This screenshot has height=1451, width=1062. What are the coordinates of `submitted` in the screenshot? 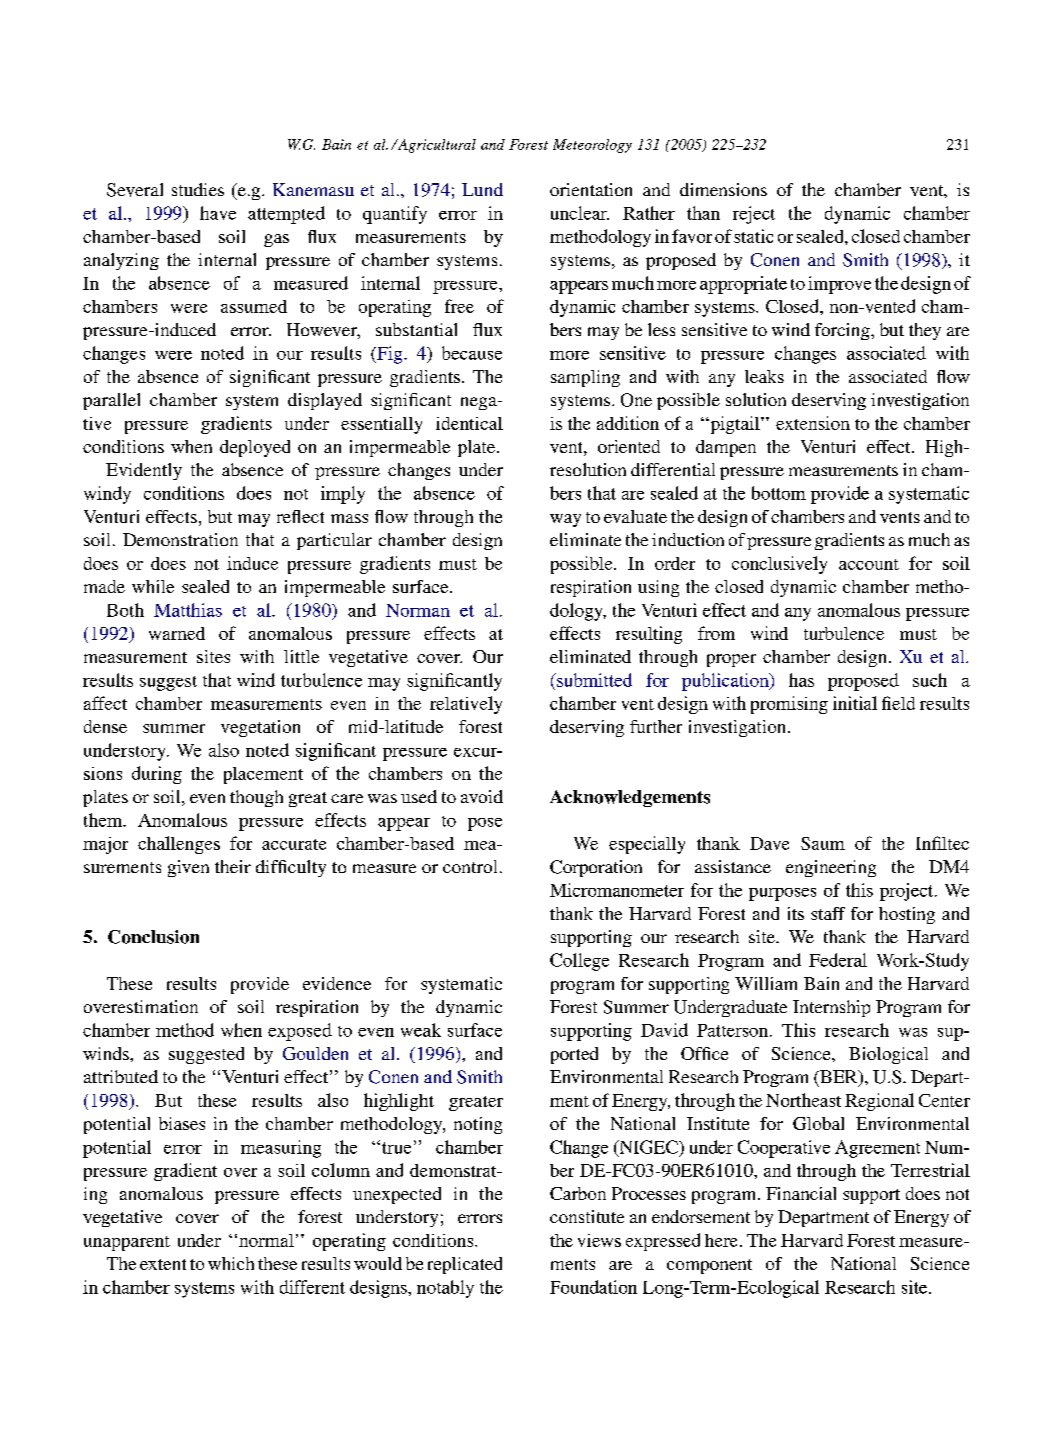 It's located at (593, 680).
